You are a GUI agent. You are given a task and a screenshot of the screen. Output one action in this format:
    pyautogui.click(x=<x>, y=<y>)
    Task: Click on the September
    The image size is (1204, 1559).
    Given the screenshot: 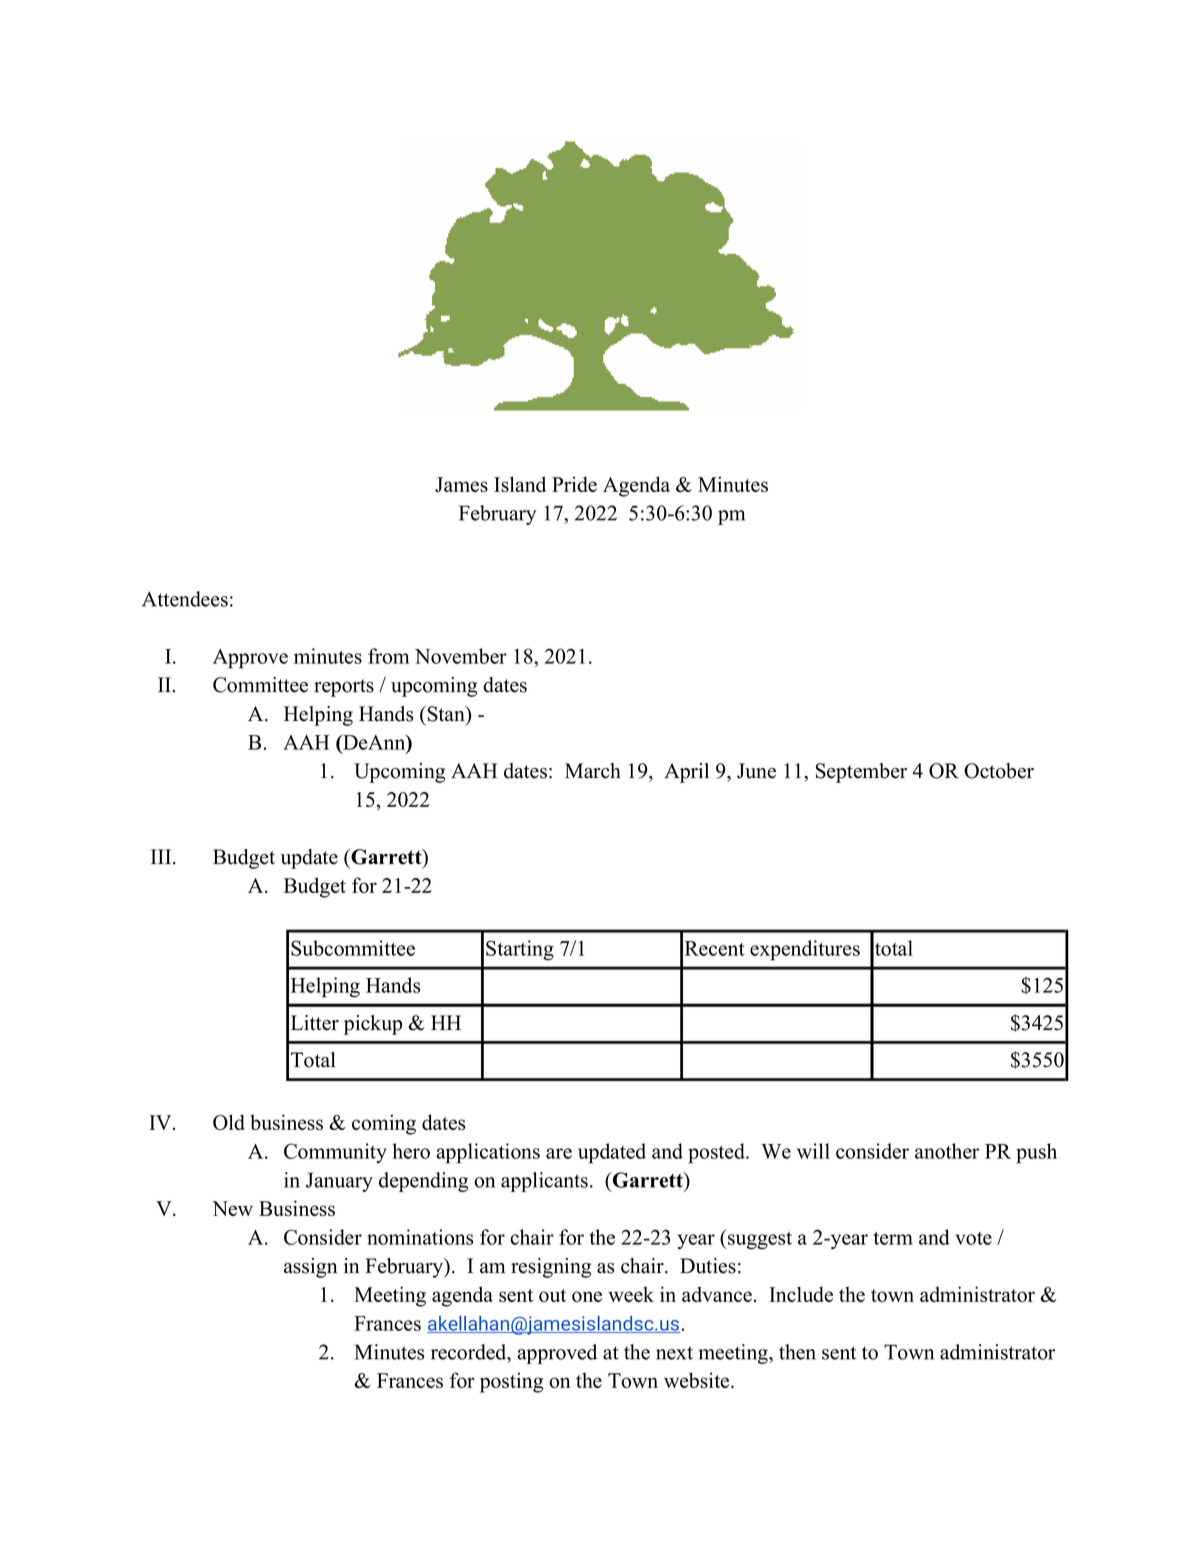 What is the action you would take?
    pyautogui.click(x=861, y=773)
